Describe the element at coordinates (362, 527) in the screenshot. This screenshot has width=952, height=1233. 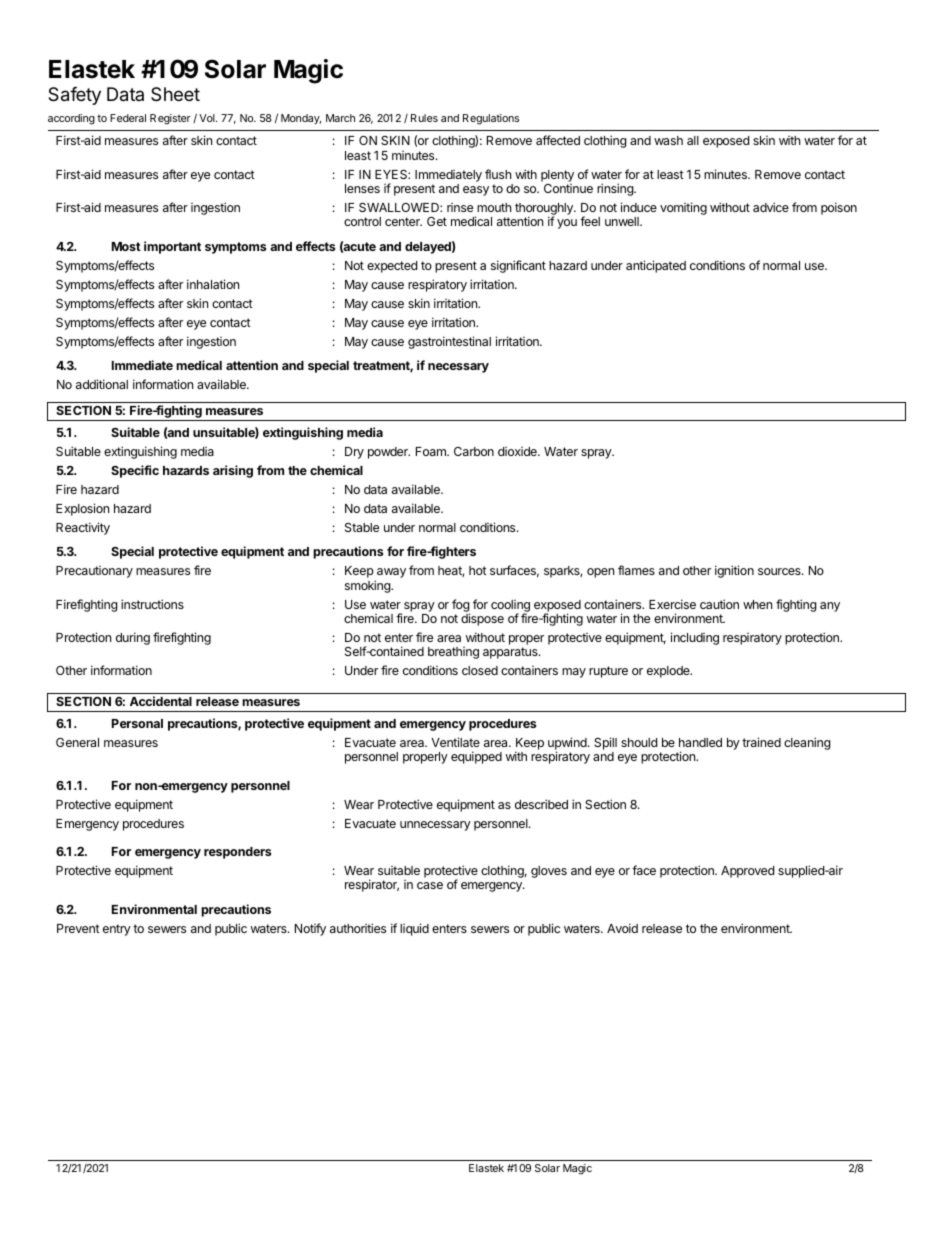
I see `Stable` at that location.
